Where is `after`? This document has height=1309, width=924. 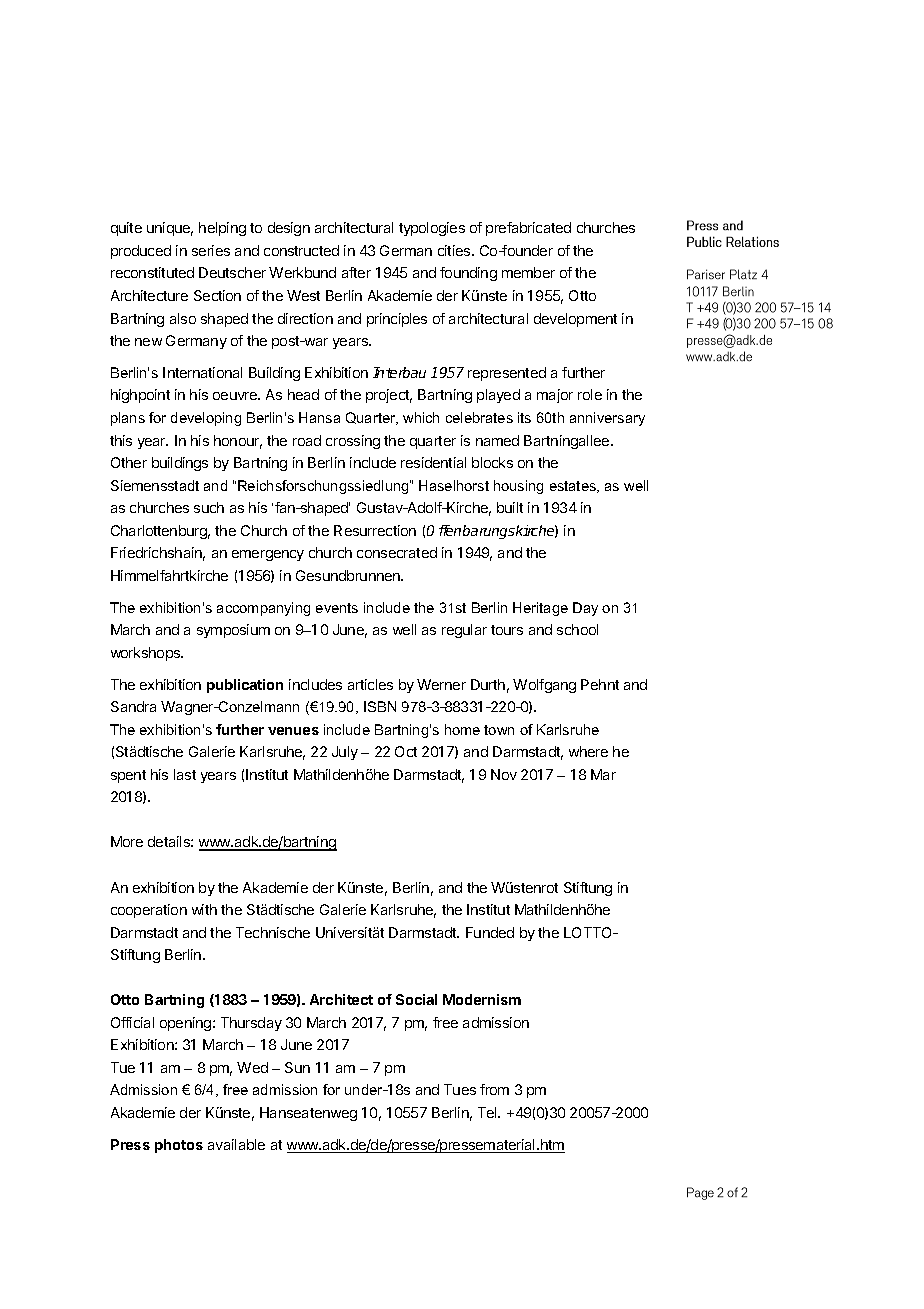 after is located at coordinates (356, 272).
